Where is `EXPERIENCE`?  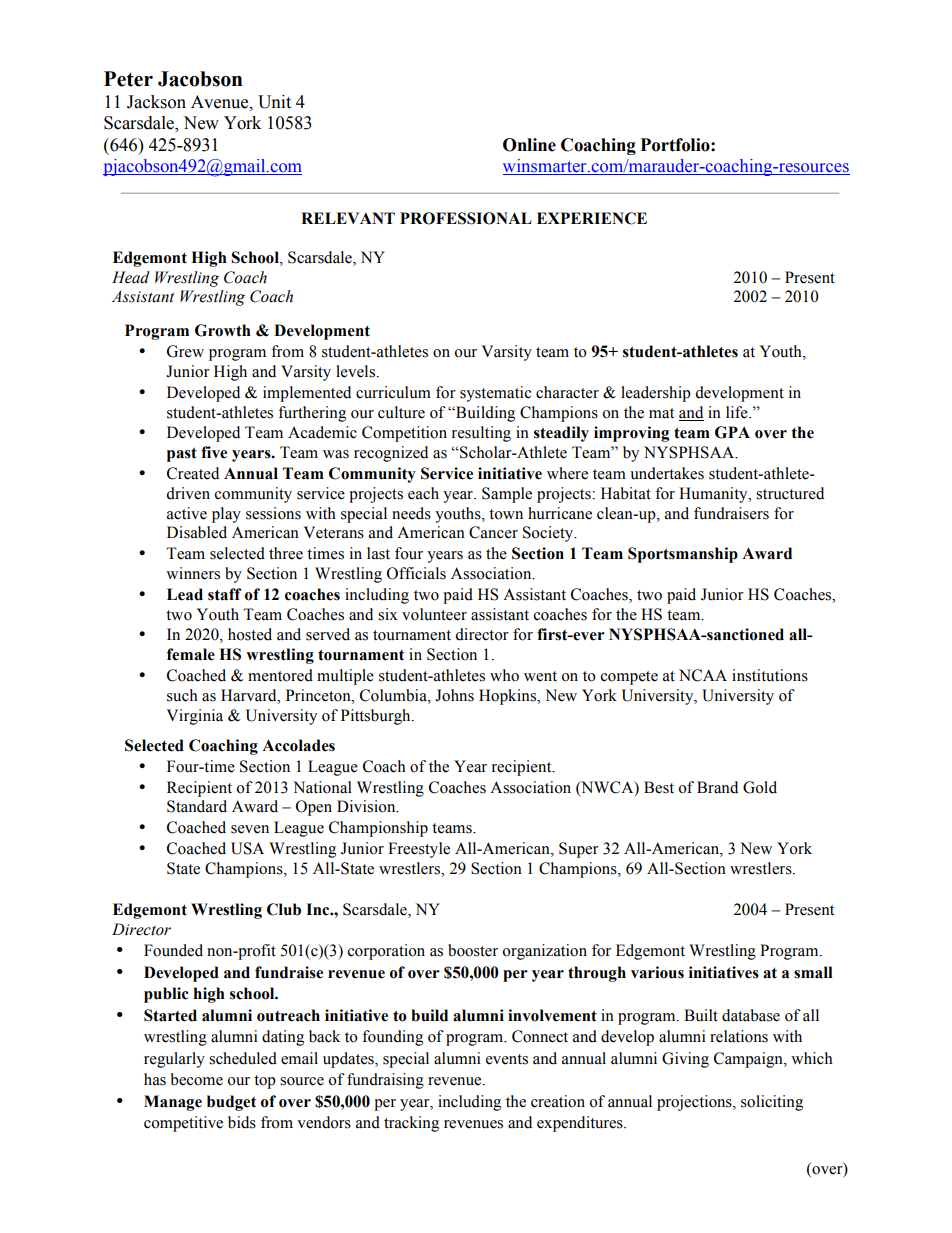
EXPERIENCE is located at coordinates (592, 218).
